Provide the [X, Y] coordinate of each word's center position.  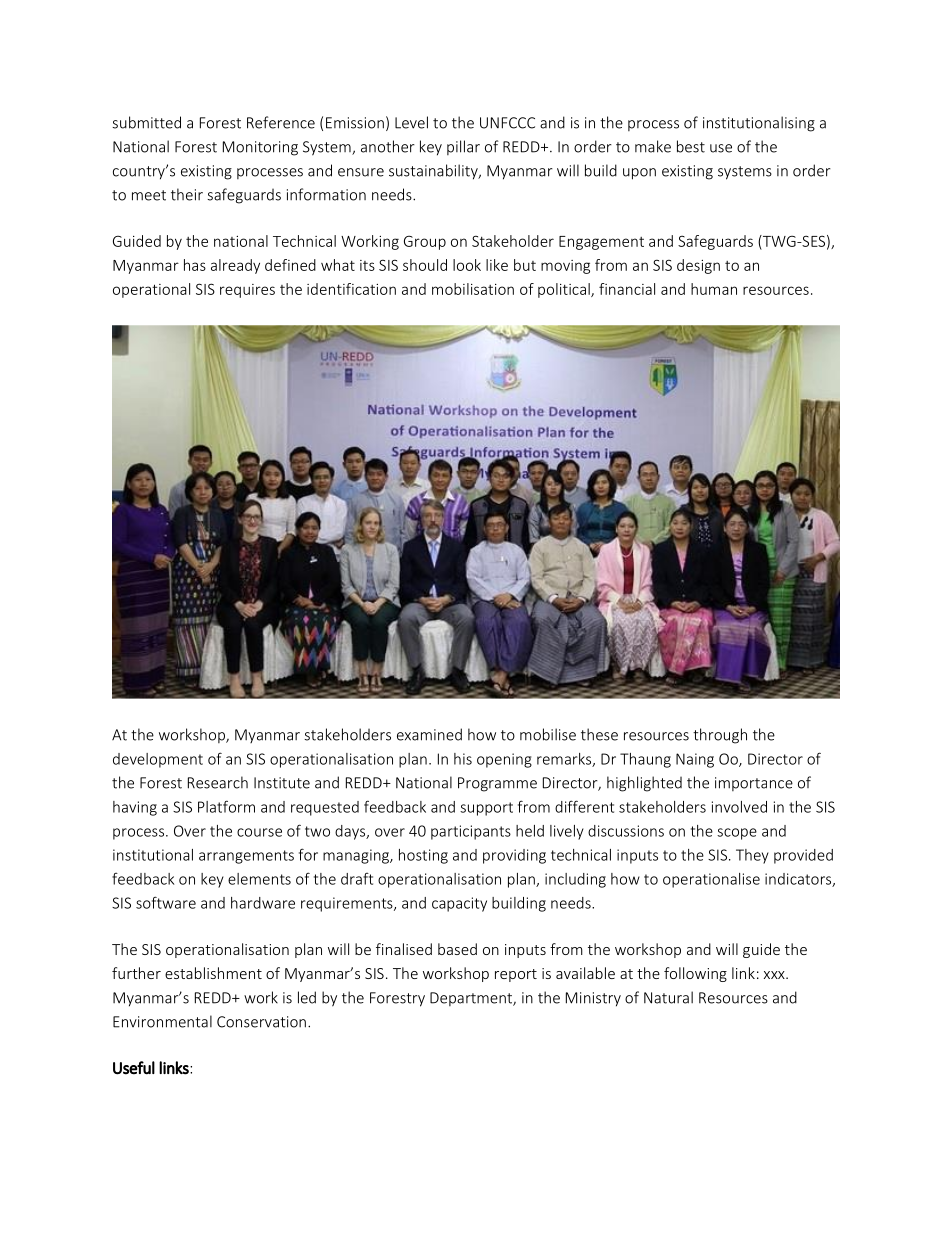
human [714, 289]
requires [247, 291]
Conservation [261, 1022]
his [463, 759]
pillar [463, 147]
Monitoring [260, 148]
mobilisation [473, 289]
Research [218, 782]
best [691, 146]
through [720, 736]
